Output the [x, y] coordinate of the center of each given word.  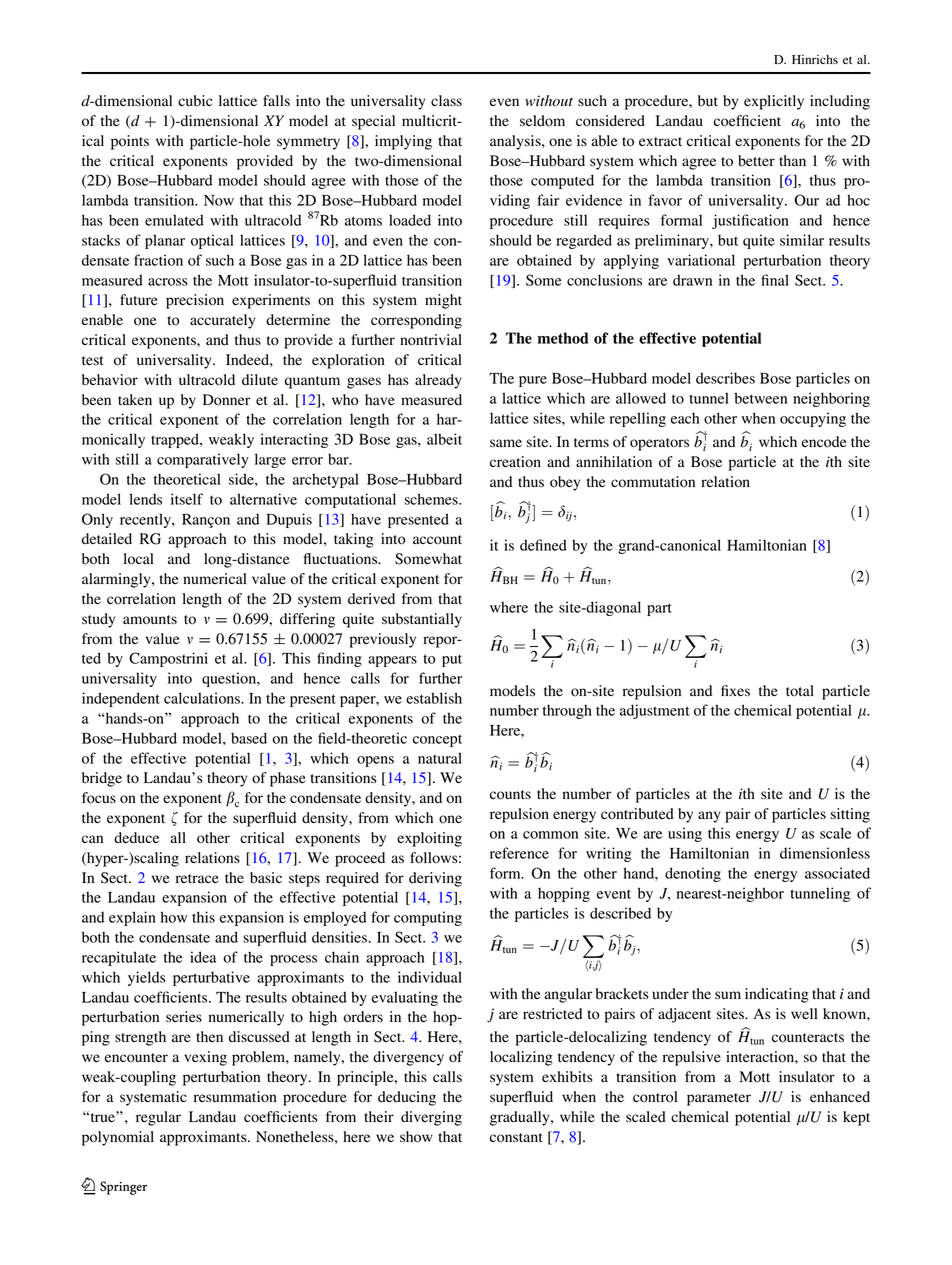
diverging [431, 1118]
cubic [195, 101]
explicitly [774, 102]
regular [158, 1118]
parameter [719, 1099]
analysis [516, 142]
